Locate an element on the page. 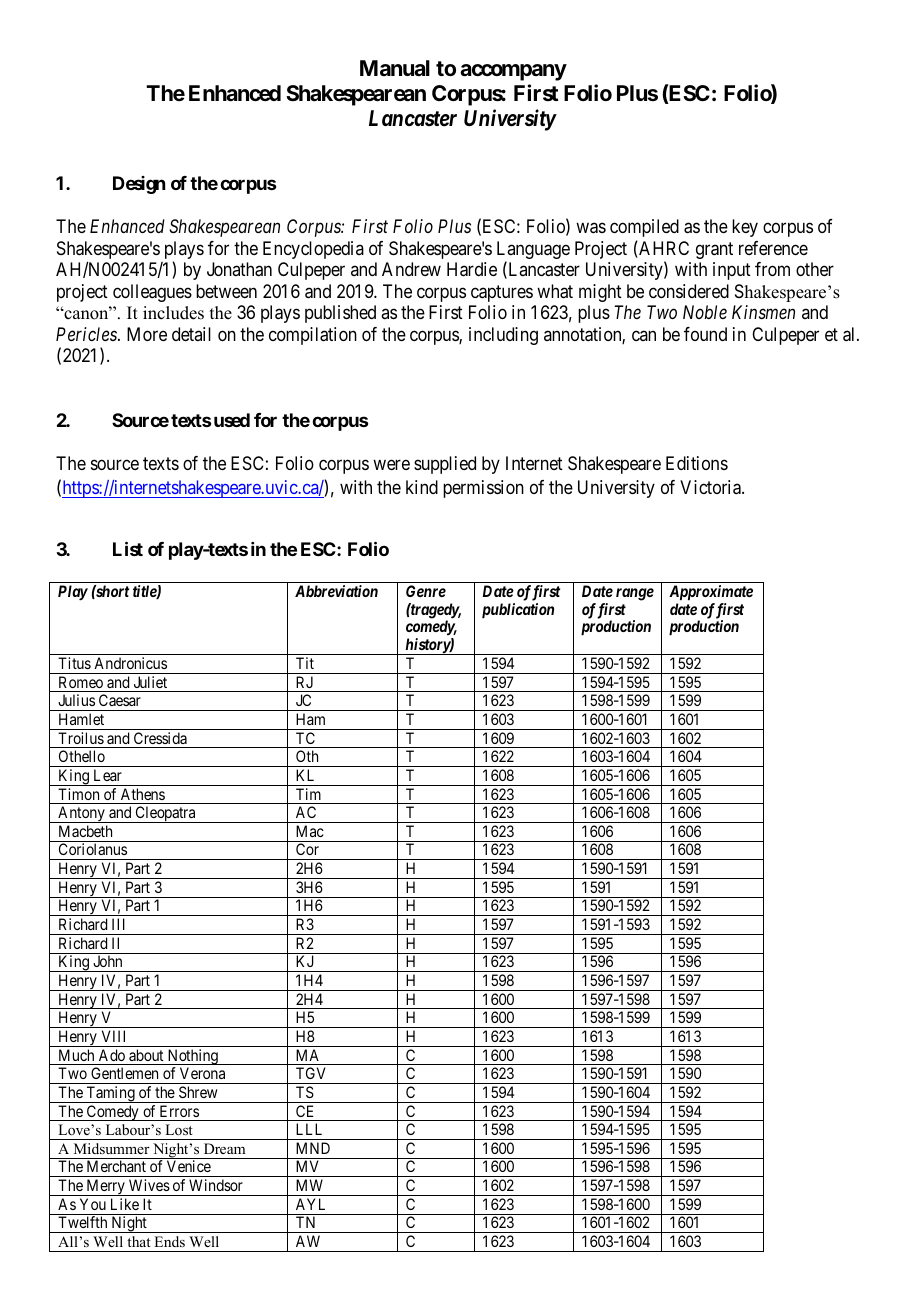 The height and width of the image is (1308, 924). More is located at coordinates (147, 334).
